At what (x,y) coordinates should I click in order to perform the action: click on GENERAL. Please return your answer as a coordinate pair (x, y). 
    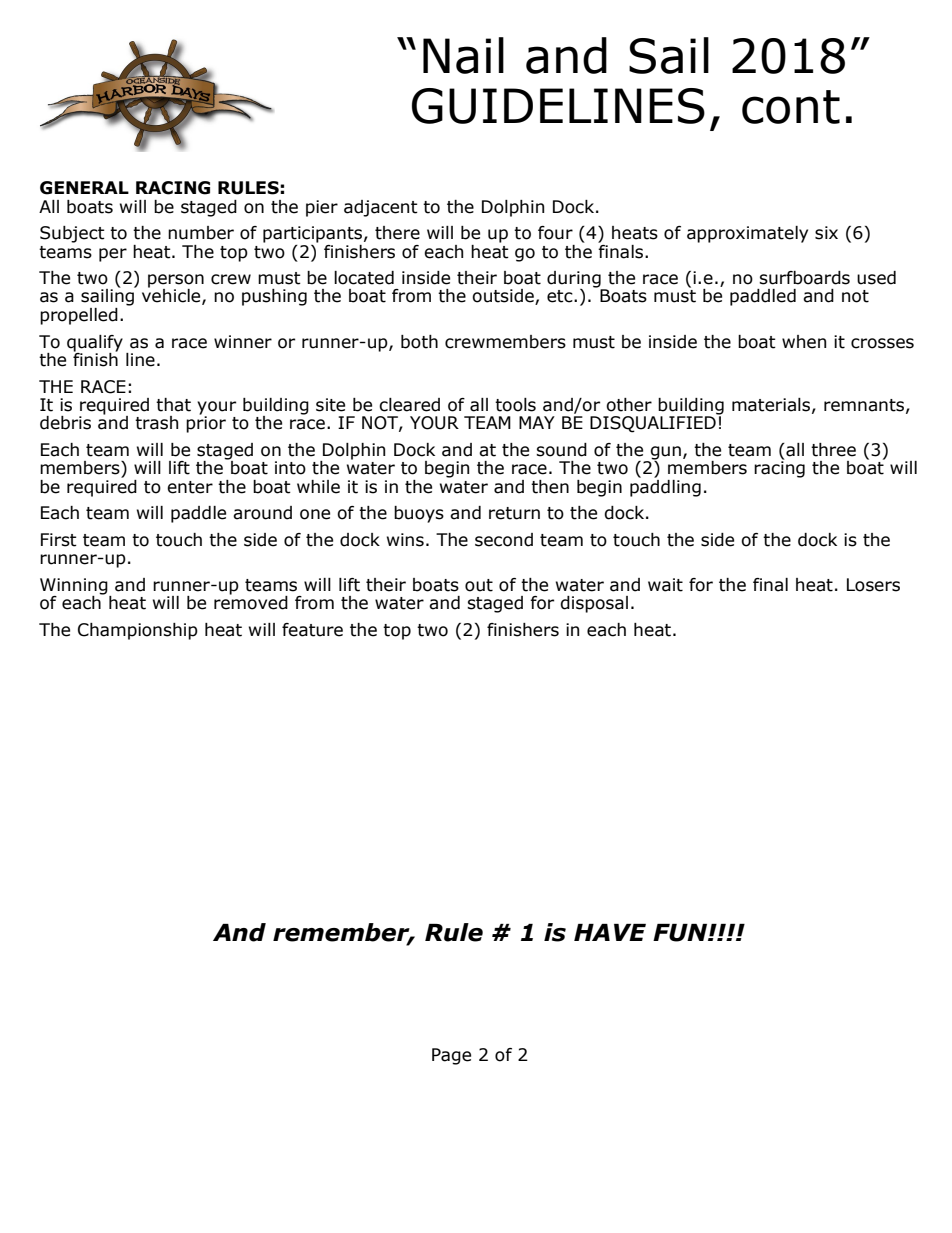
    Looking at the image, I should click on (84, 188).
